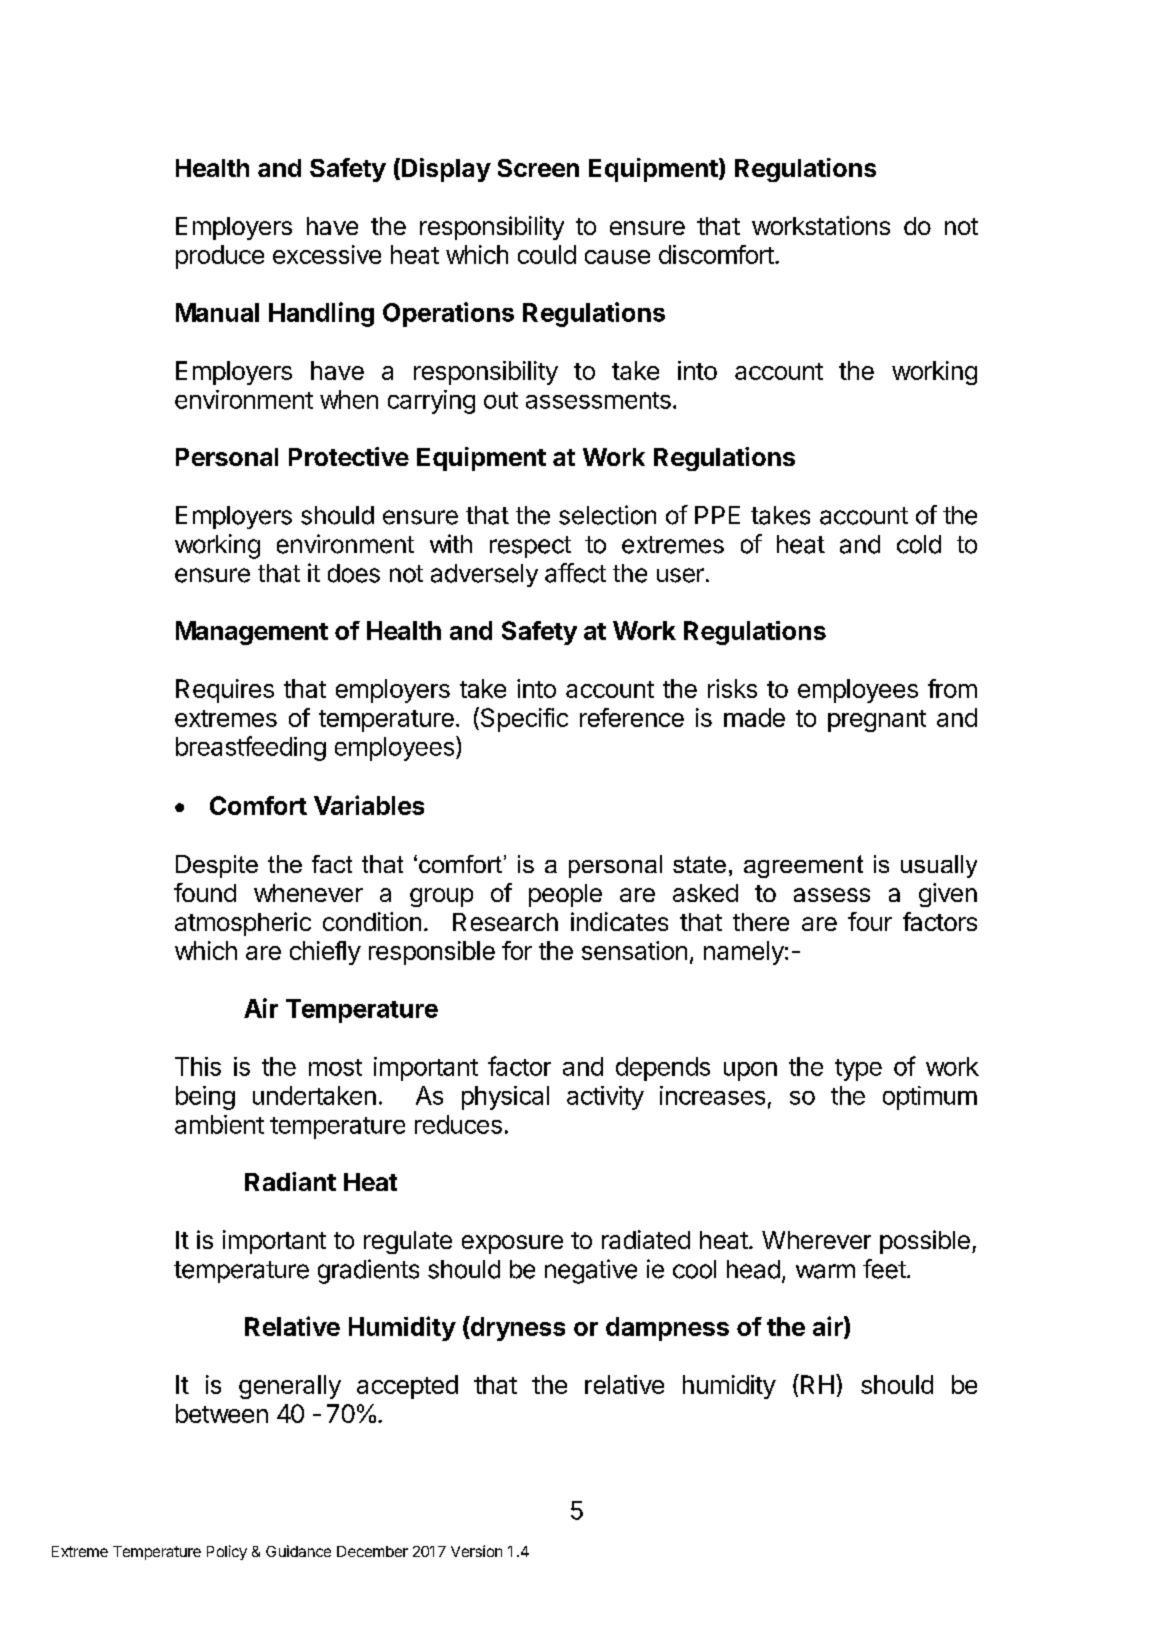  What do you see at coordinates (565, 895) in the screenshot?
I see `people` at bounding box center [565, 895].
